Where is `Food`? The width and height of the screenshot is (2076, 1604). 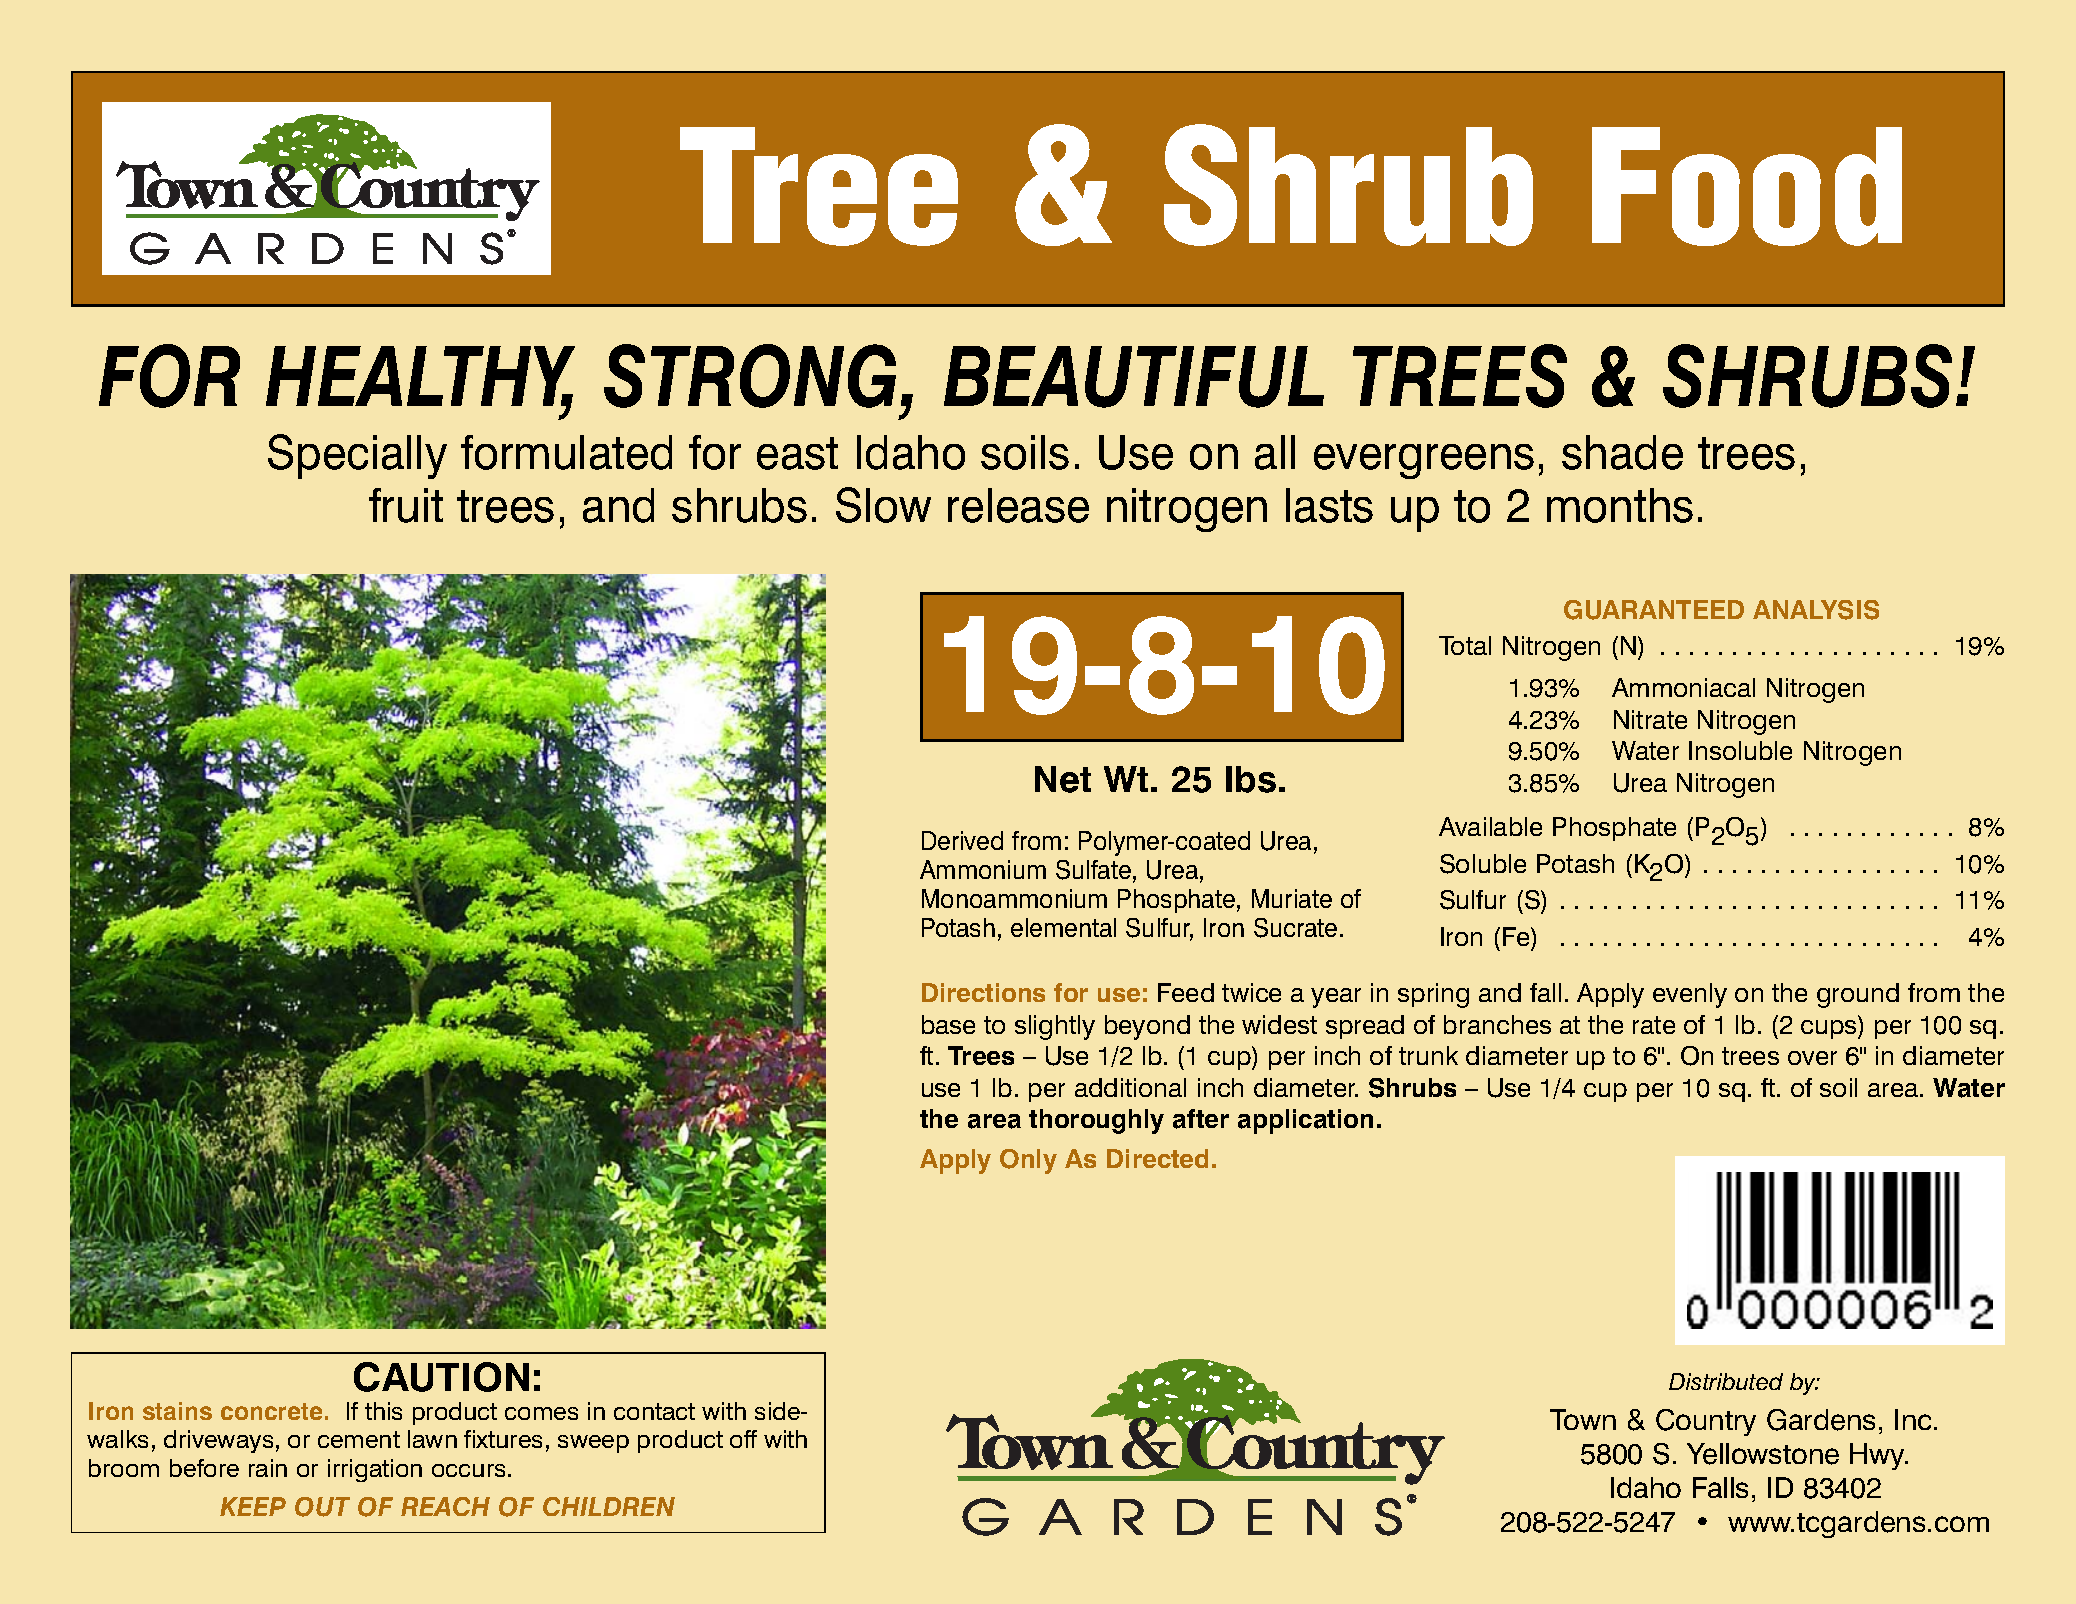 Food is located at coordinates (1747, 186).
